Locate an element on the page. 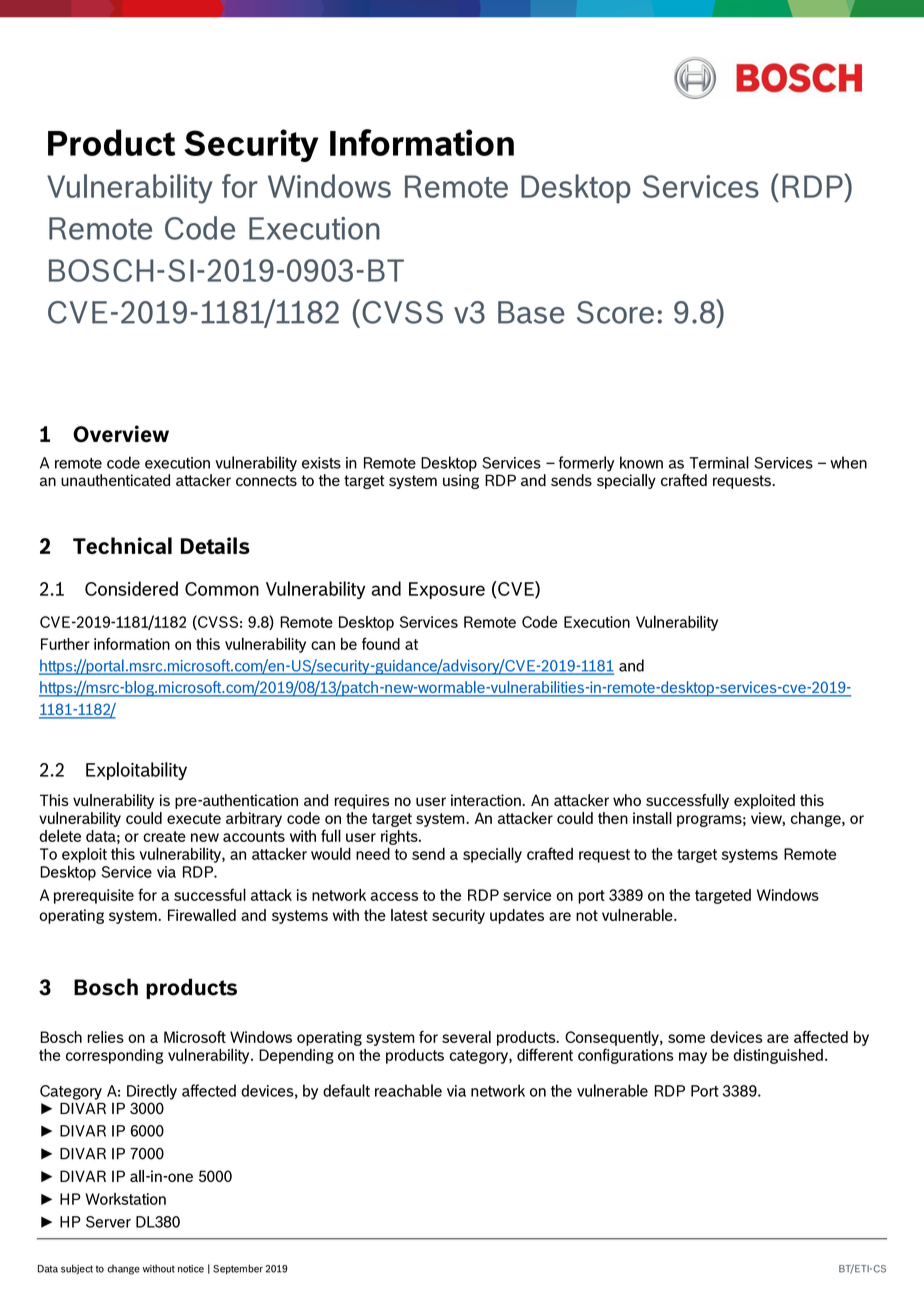 The image size is (924, 1308). Base is located at coordinates (531, 312).
